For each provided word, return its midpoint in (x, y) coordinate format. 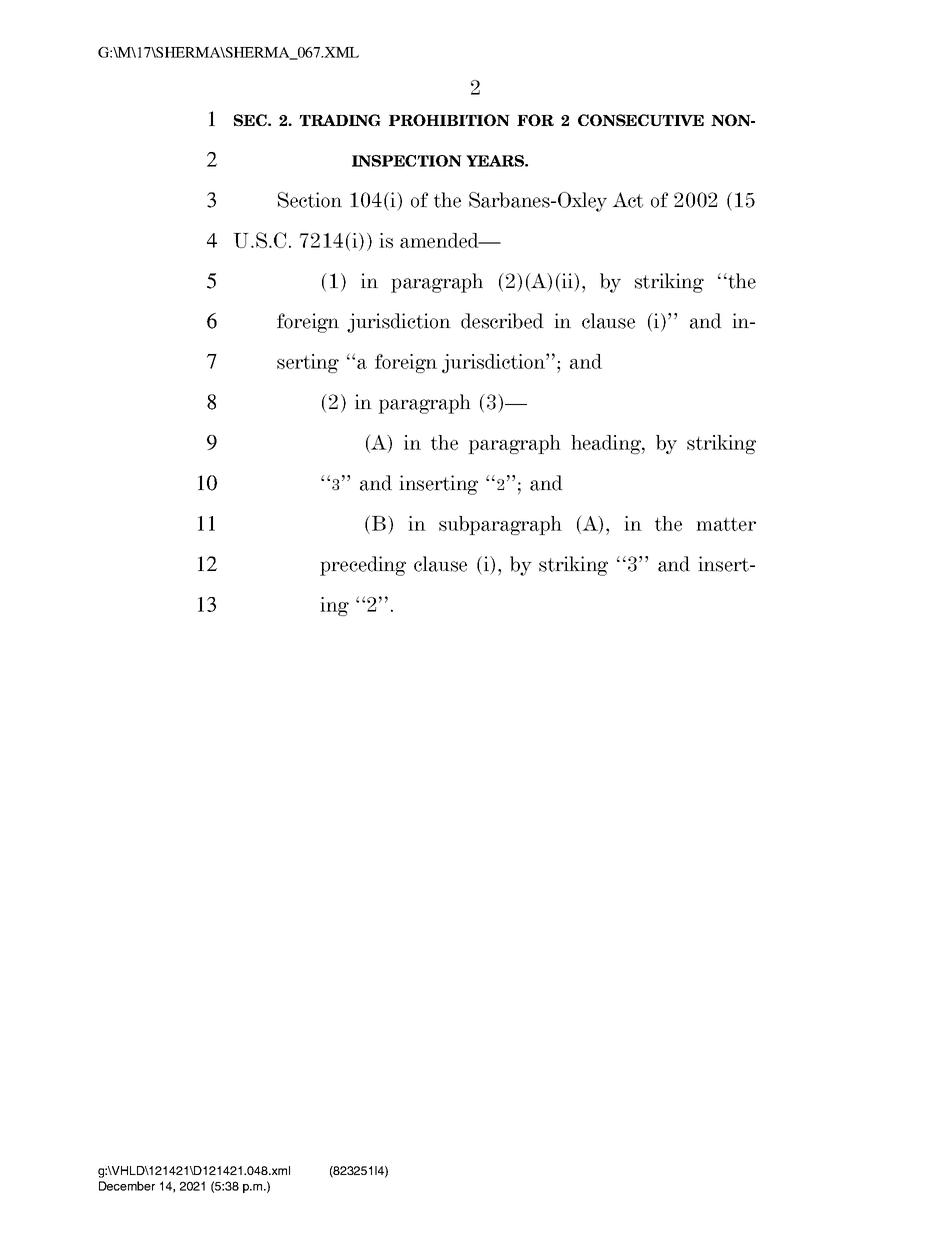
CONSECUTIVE (641, 120)
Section (310, 200)
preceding (363, 566)
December (127, 1186)
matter (726, 524)
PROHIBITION (449, 120)
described (502, 321)
